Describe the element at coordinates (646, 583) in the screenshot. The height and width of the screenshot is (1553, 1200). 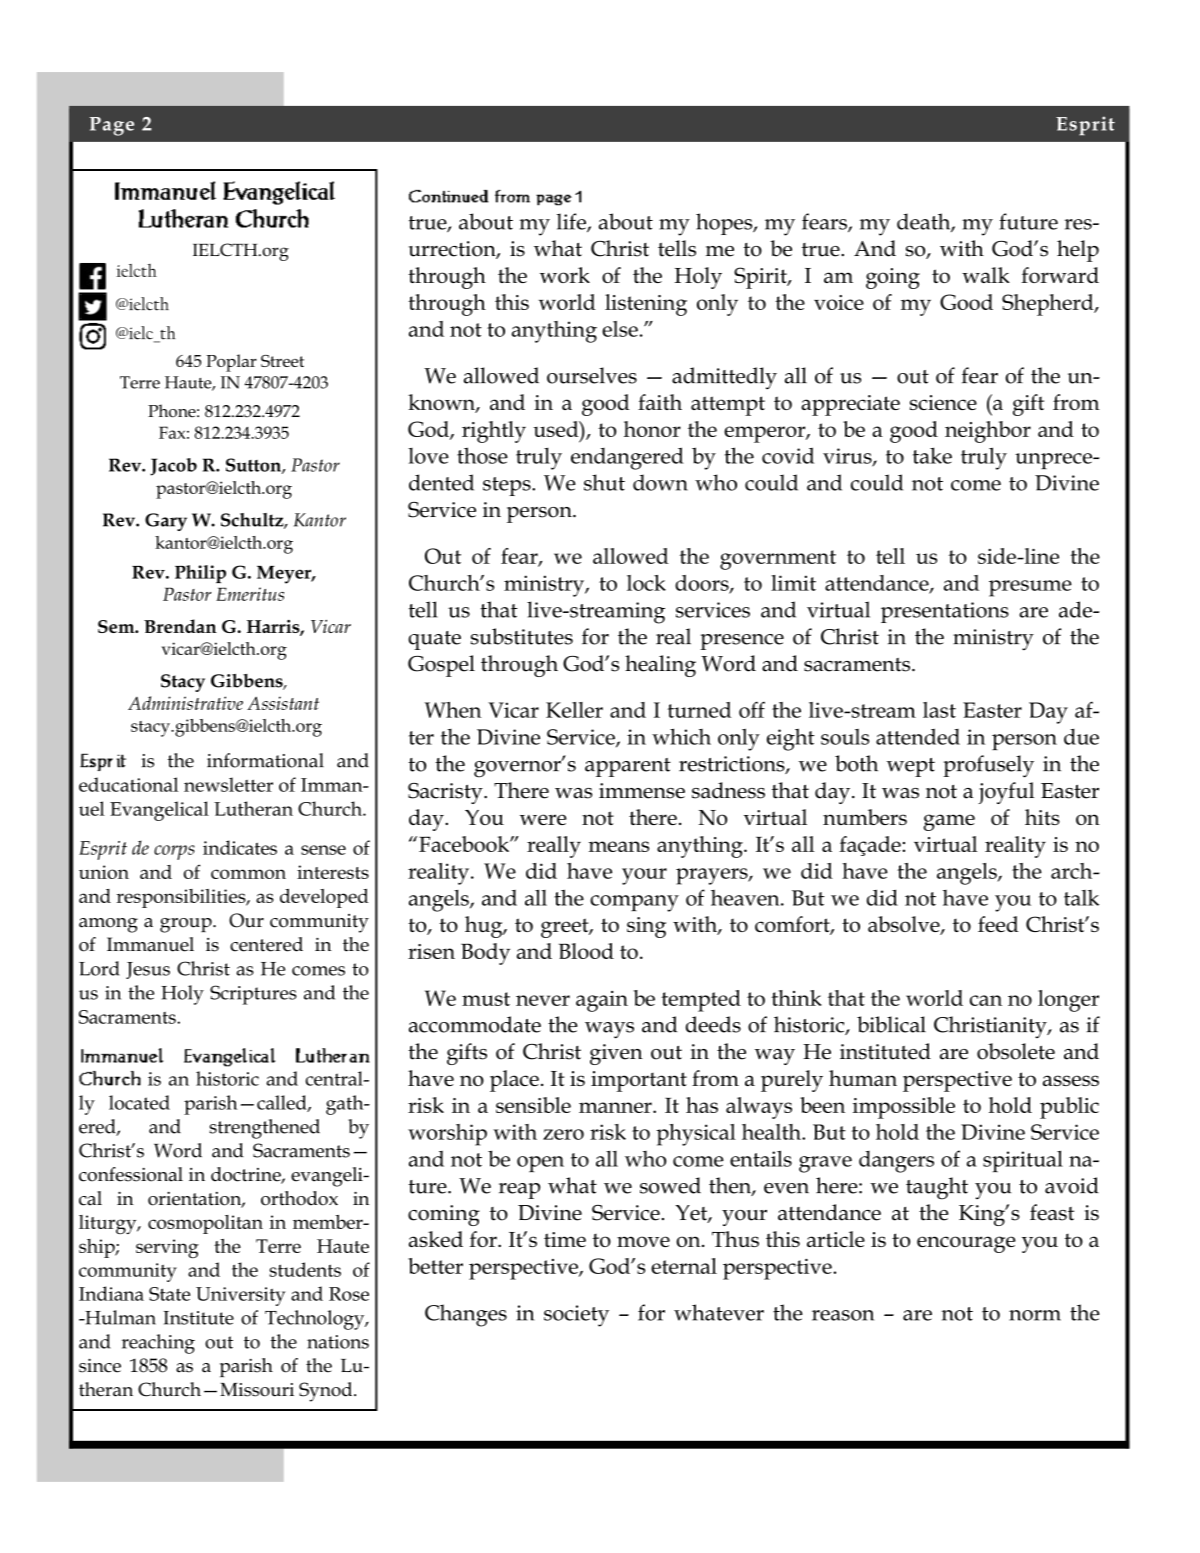
I see `lock` at that location.
